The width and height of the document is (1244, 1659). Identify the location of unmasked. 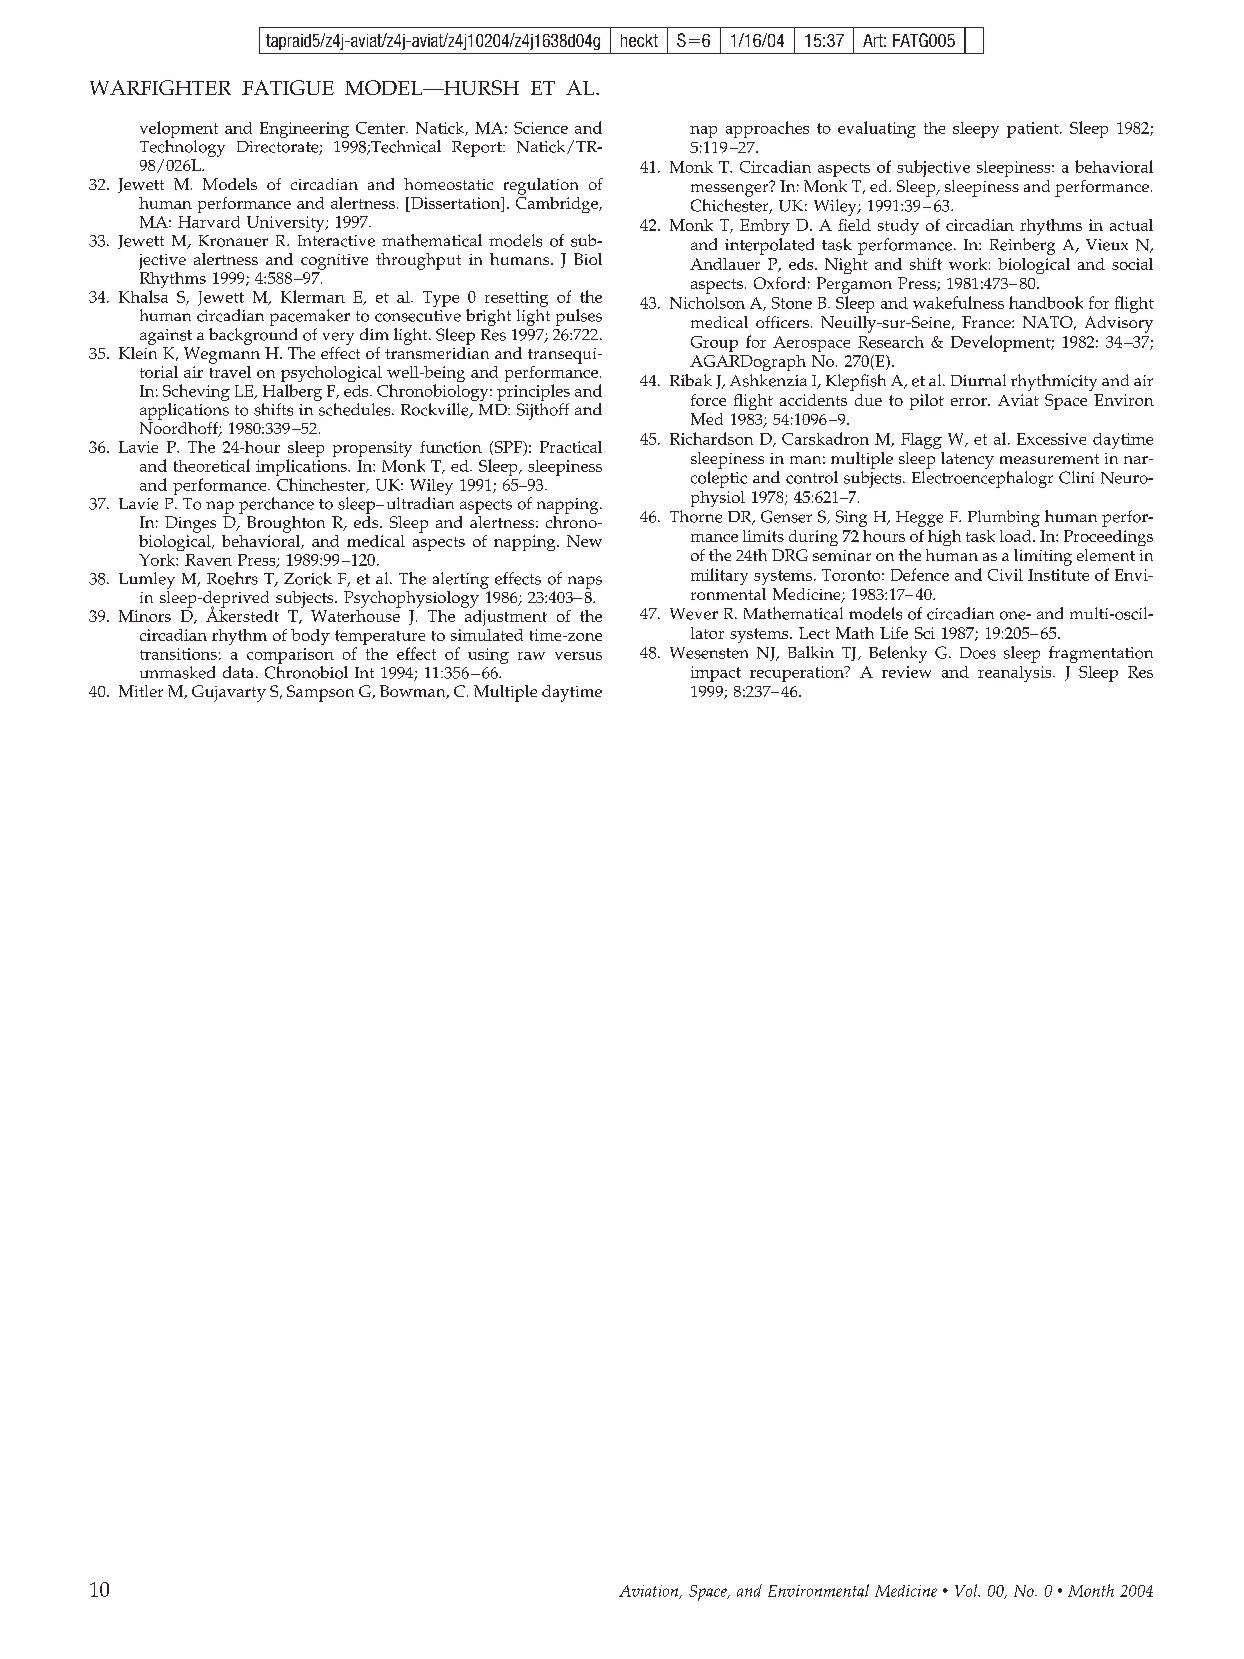
(177, 672).
